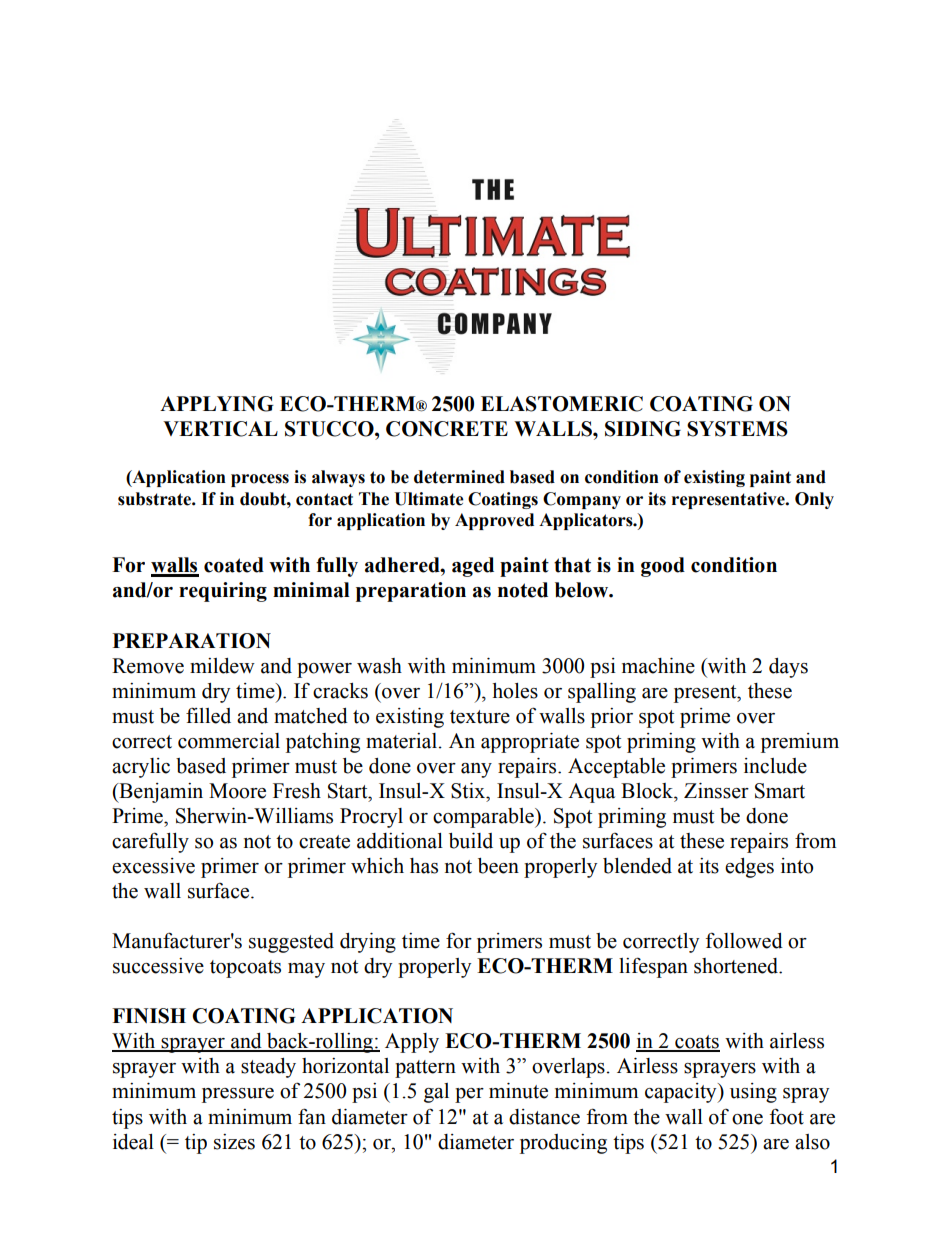  What do you see at coordinates (447, 429) in the screenshot?
I see `CONCRETE` at bounding box center [447, 429].
